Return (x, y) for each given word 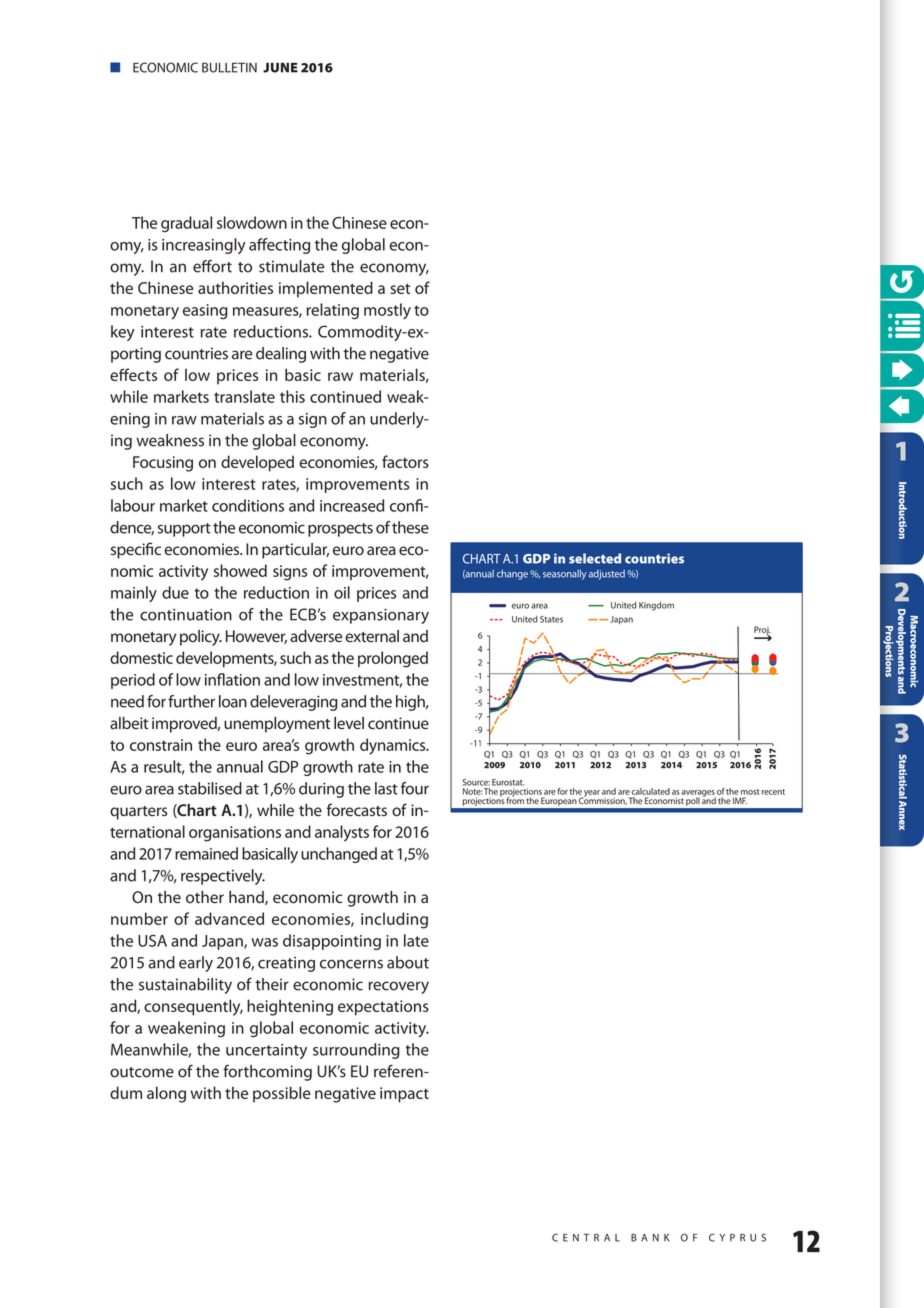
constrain (161, 745)
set (400, 288)
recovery (398, 987)
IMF (740, 800)
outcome (142, 1072)
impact (404, 1095)
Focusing (163, 464)
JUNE (280, 67)
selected (595, 558)
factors (405, 461)
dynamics (394, 746)
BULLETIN (229, 67)
